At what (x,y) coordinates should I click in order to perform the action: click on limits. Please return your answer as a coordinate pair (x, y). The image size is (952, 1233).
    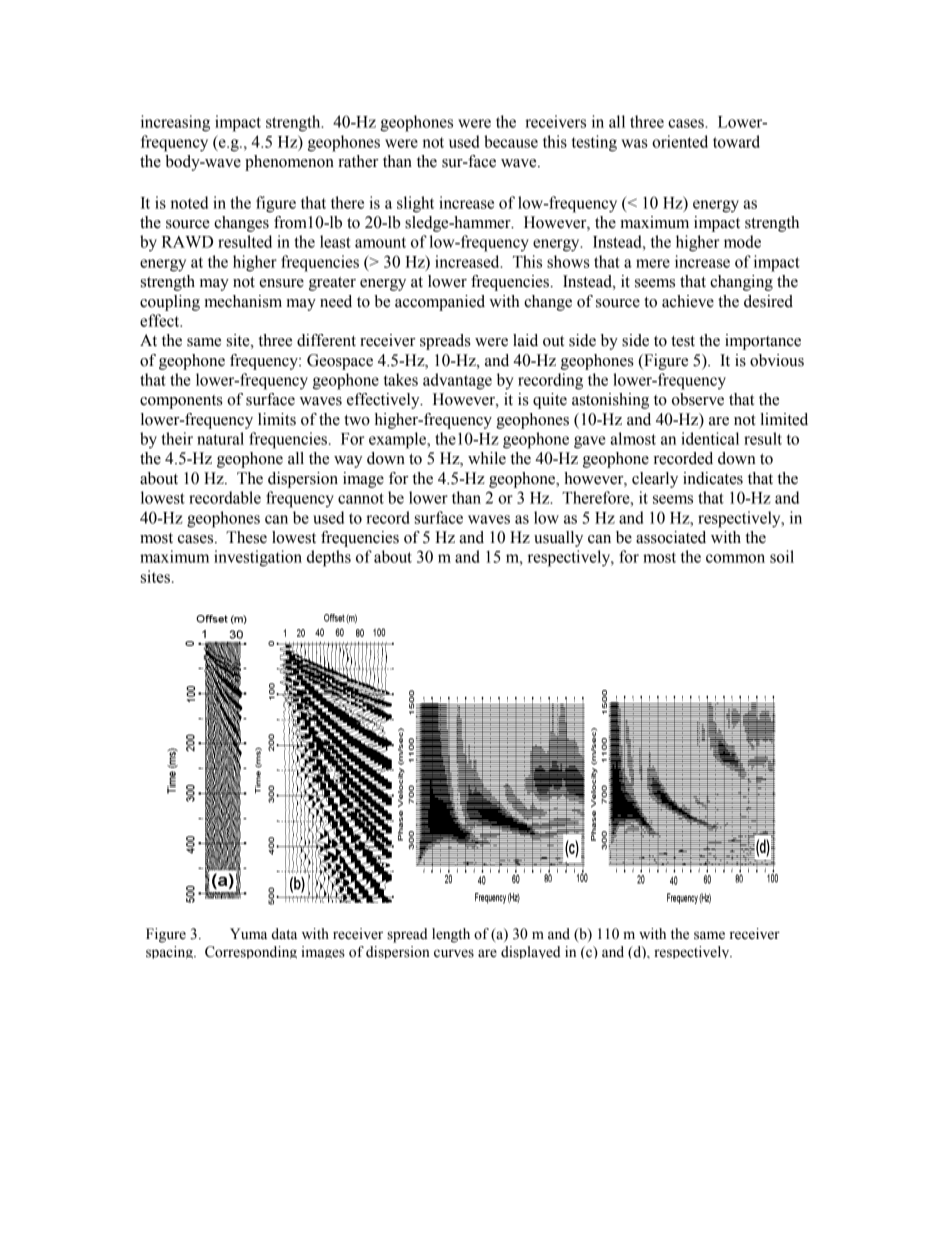
    Looking at the image, I should click on (277, 419).
